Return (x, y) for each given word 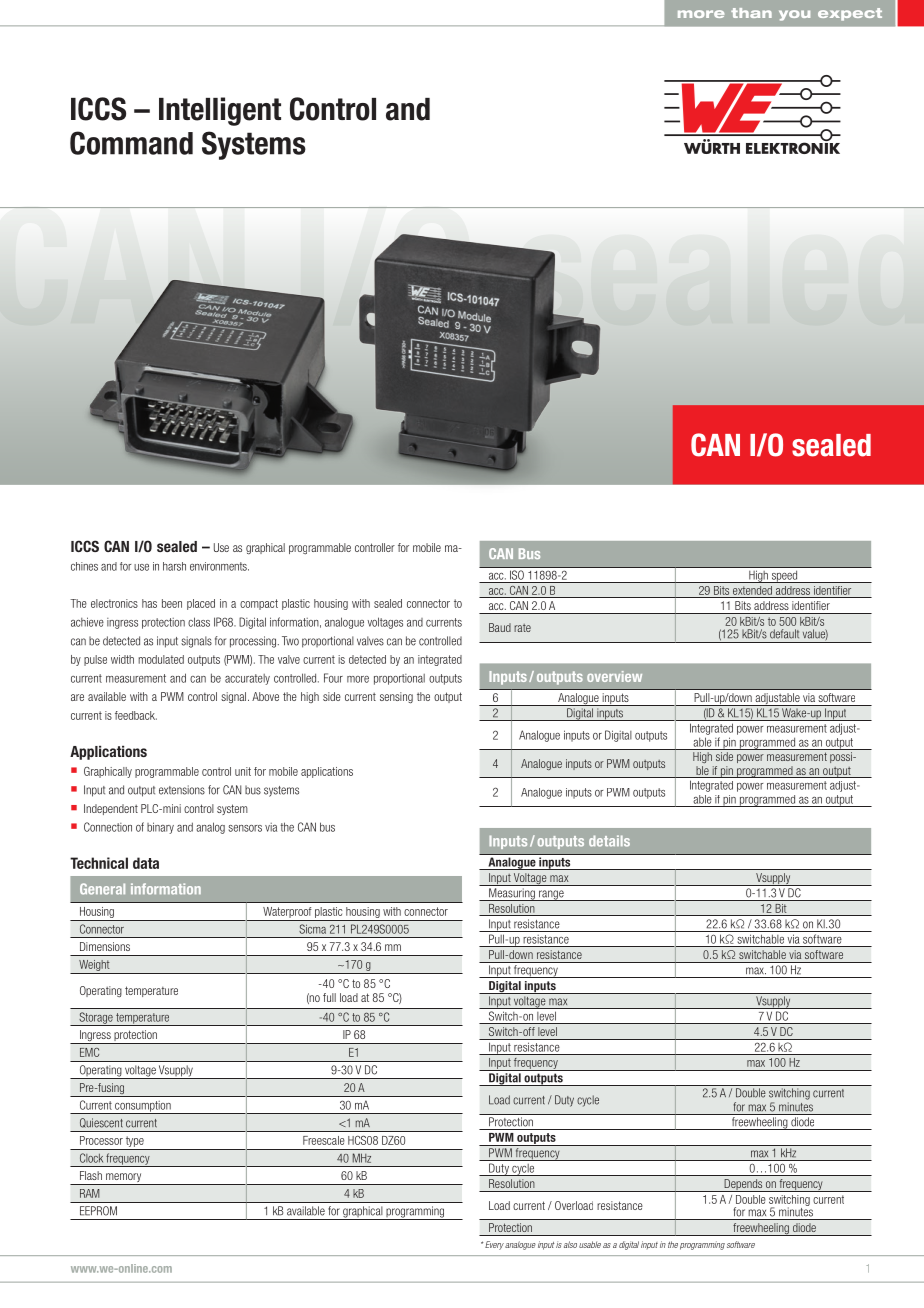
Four (333, 678)
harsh (174, 566)
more (358, 679)
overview (614, 676)
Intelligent (220, 111)
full (329, 997)
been (172, 603)
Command (131, 143)
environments (219, 566)
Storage (96, 1019)
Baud (500, 627)
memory (124, 1179)
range (551, 895)
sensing (396, 698)
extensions (182, 790)
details (609, 841)
